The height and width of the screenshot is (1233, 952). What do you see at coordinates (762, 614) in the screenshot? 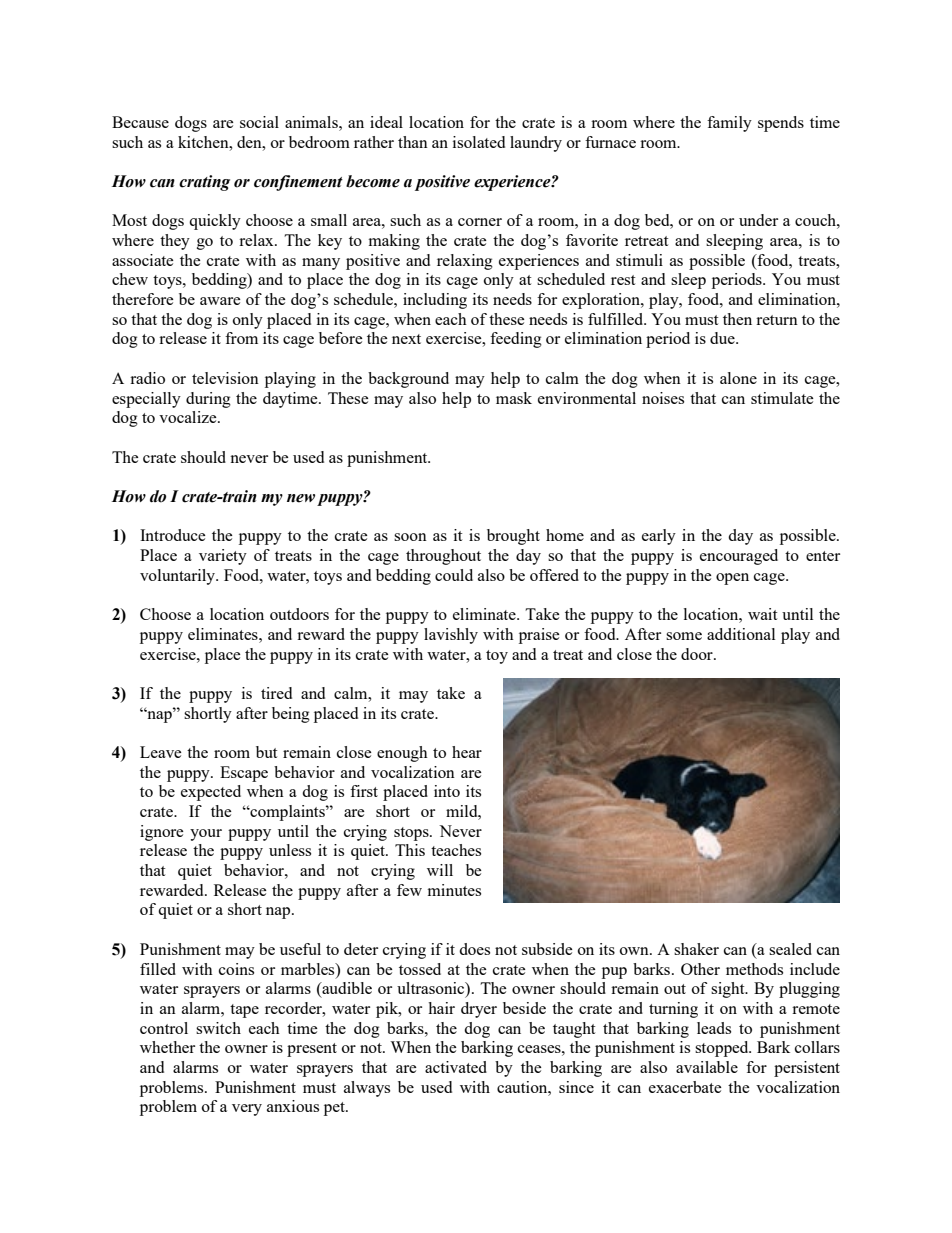
I see `wait` at bounding box center [762, 614].
